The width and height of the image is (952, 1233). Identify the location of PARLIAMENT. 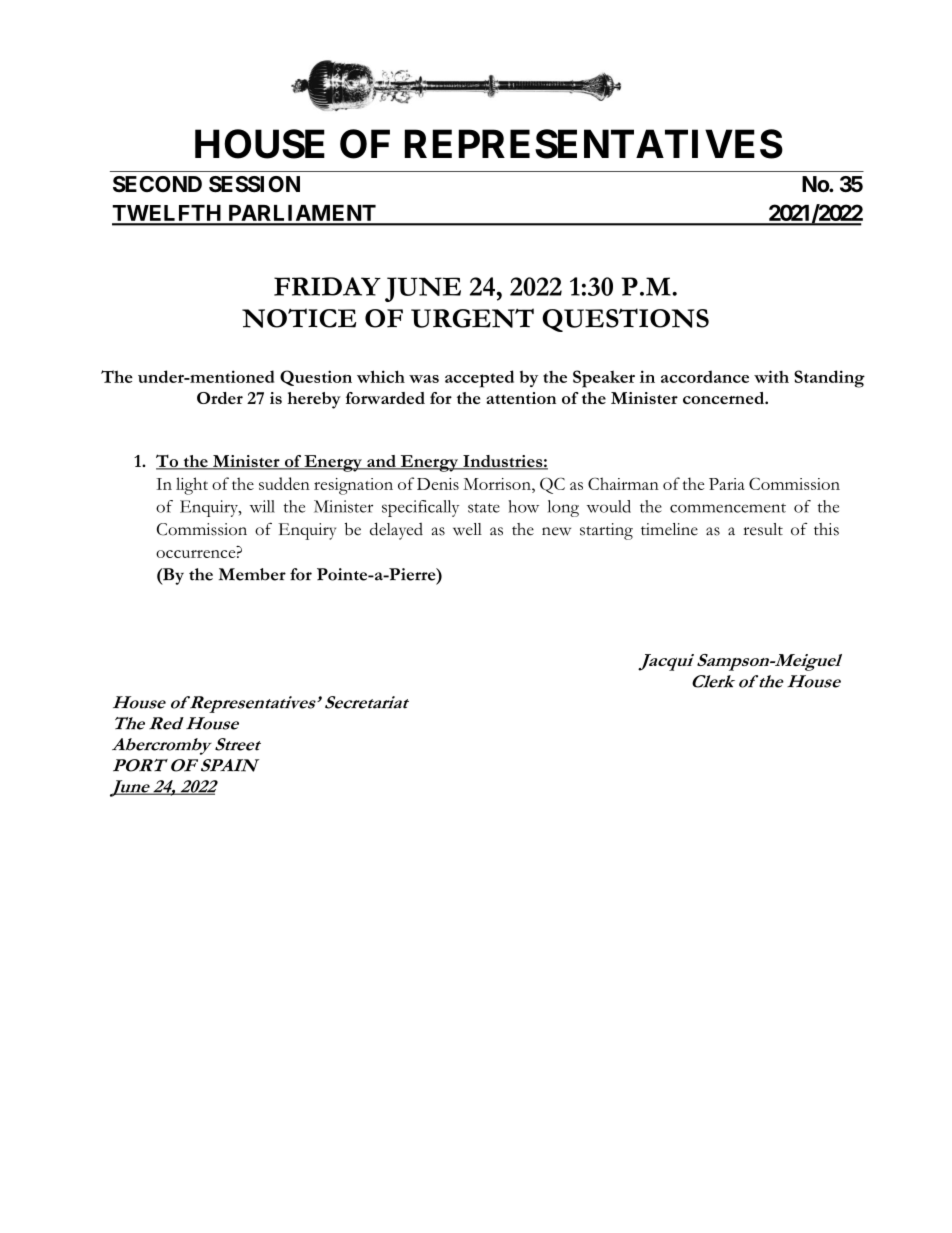
(302, 214).
